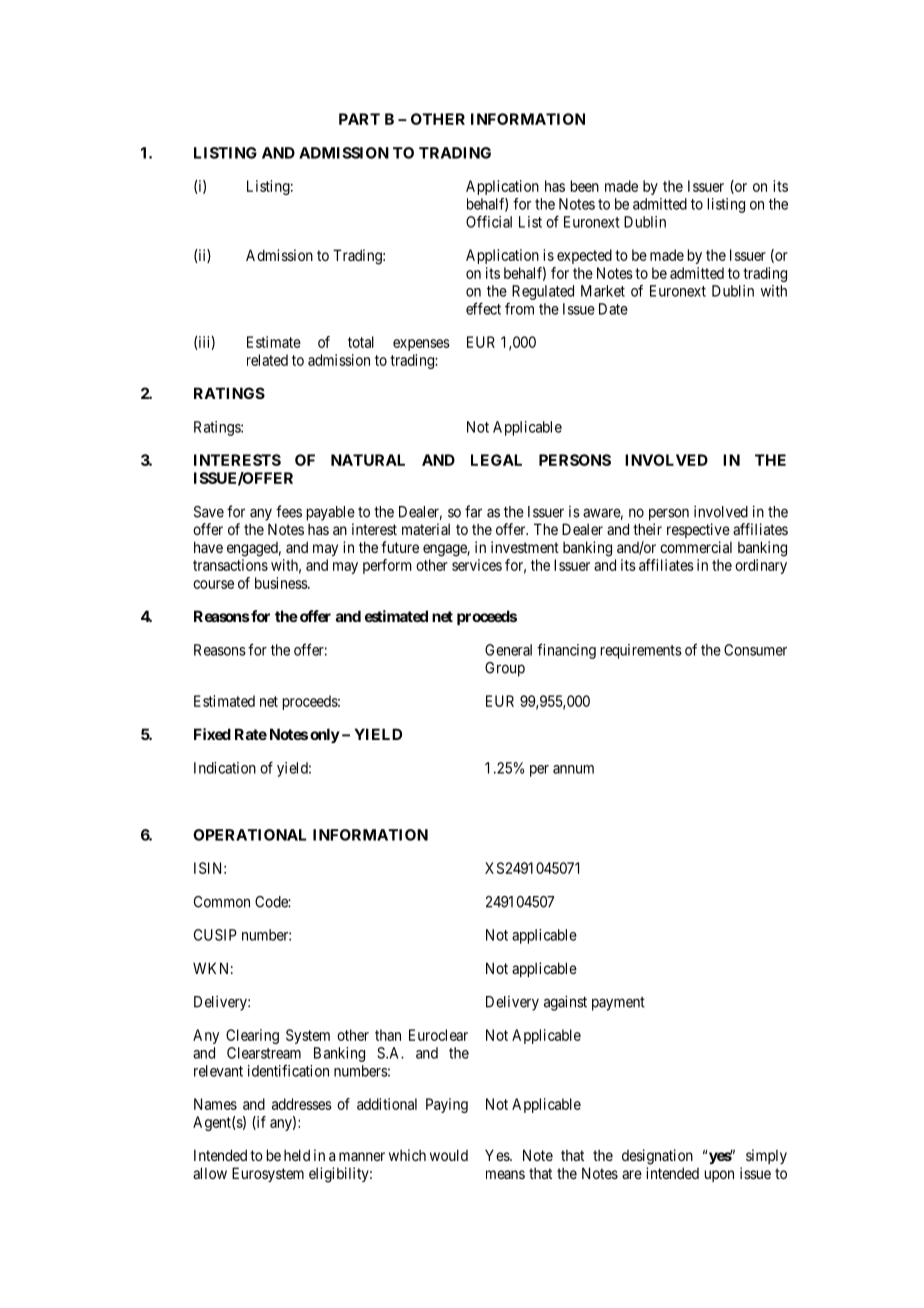 The image size is (924, 1308). I want to click on OPERATIONAL, so click(249, 835).
